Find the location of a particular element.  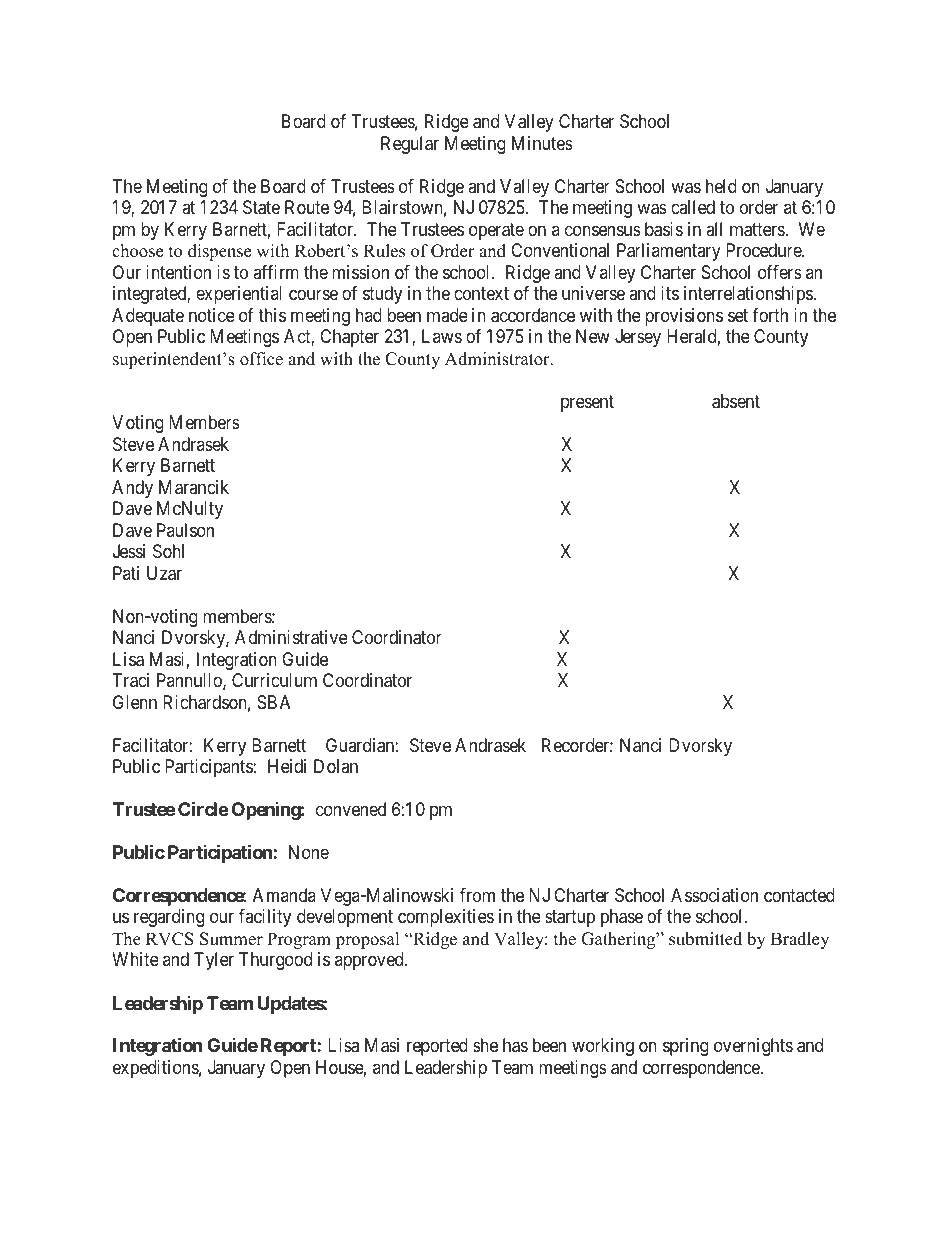

absent is located at coordinates (736, 401).
